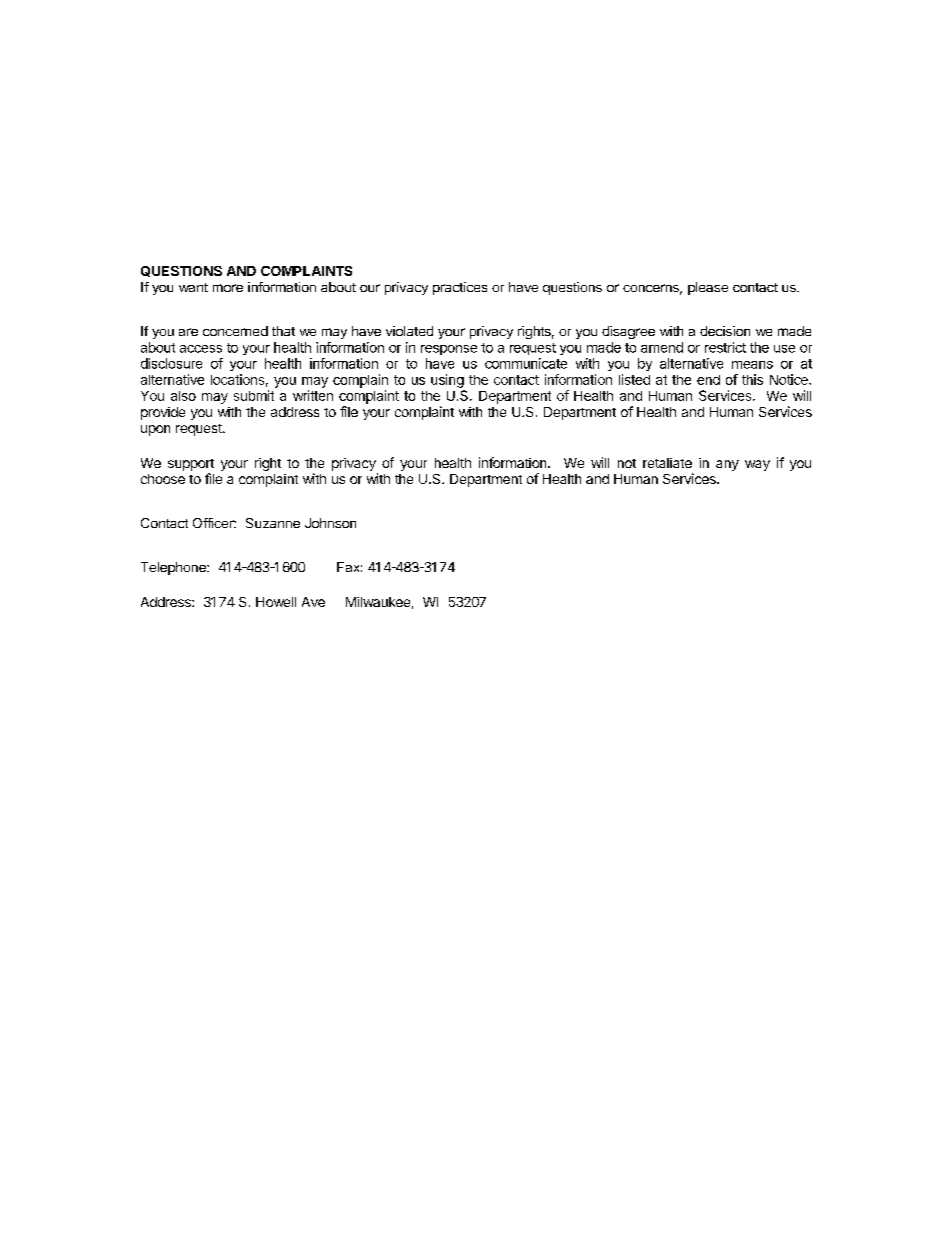 The image size is (952, 1233). I want to click on practices, so click(460, 288).
